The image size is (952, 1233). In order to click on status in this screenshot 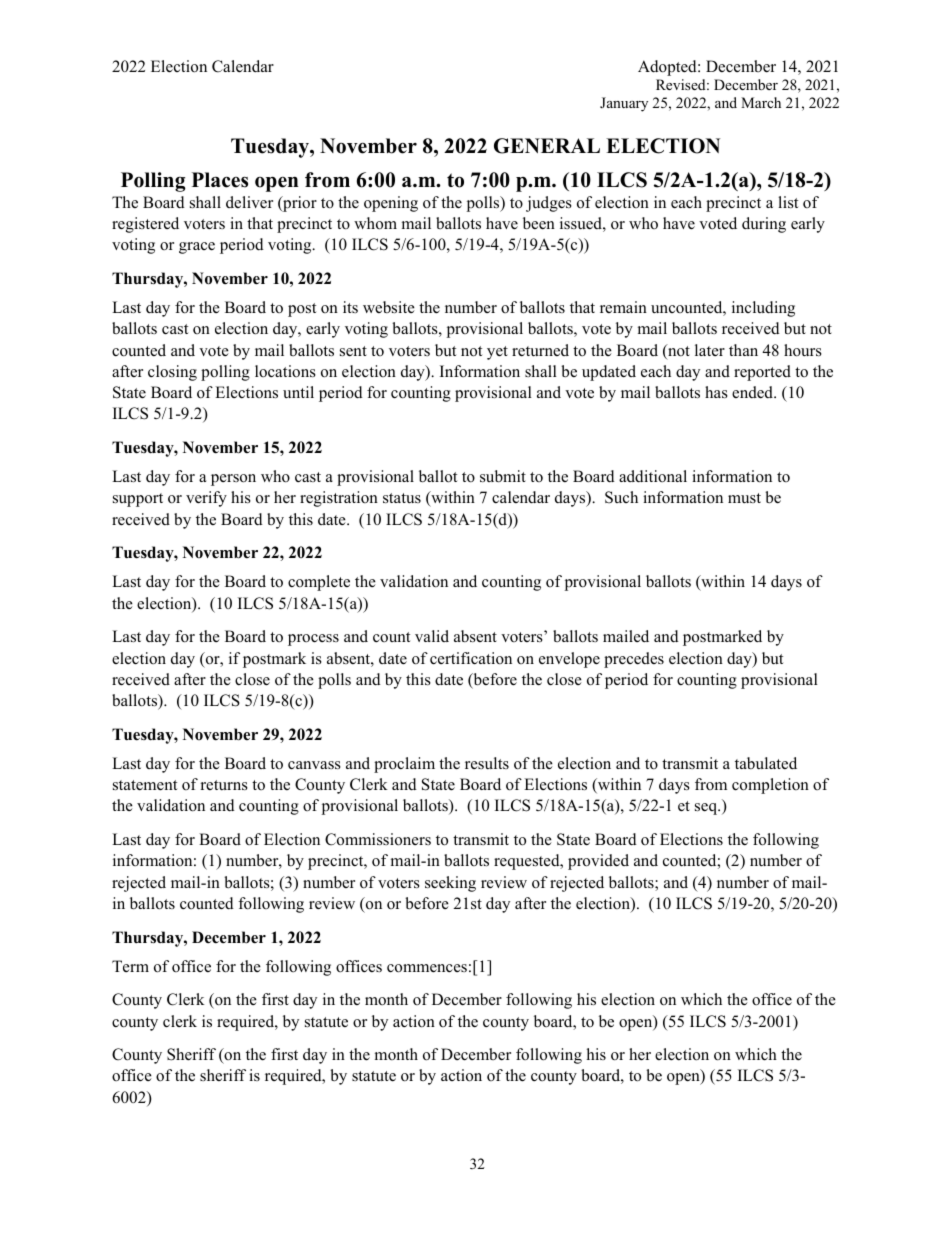, I will do `click(402, 498)`.
